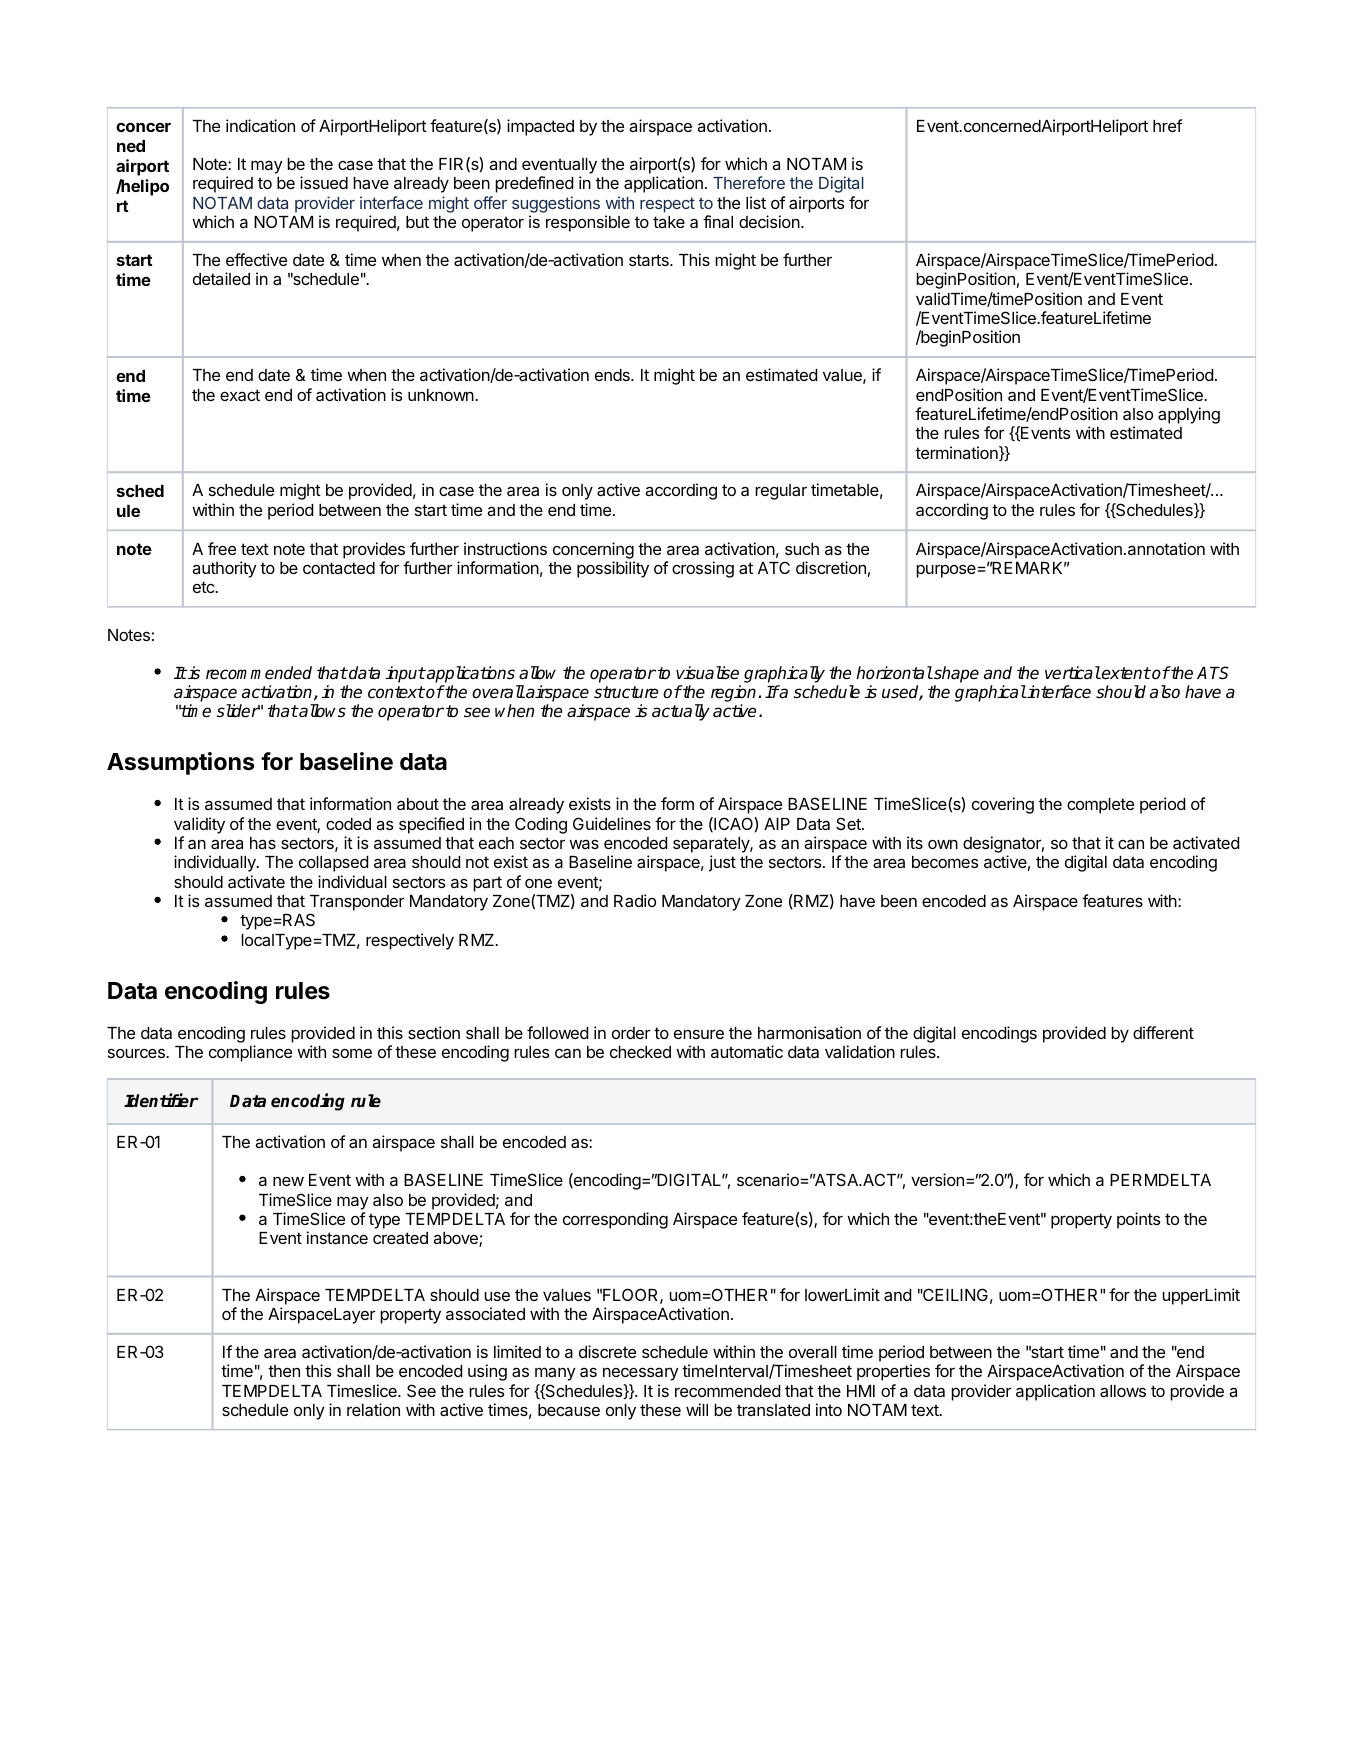 Image resolution: width=1363 pixels, height=1764 pixels. What do you see at coordinates (781, 492) in the screenshot?
I see `regular` at bounding box center [781, 492].
